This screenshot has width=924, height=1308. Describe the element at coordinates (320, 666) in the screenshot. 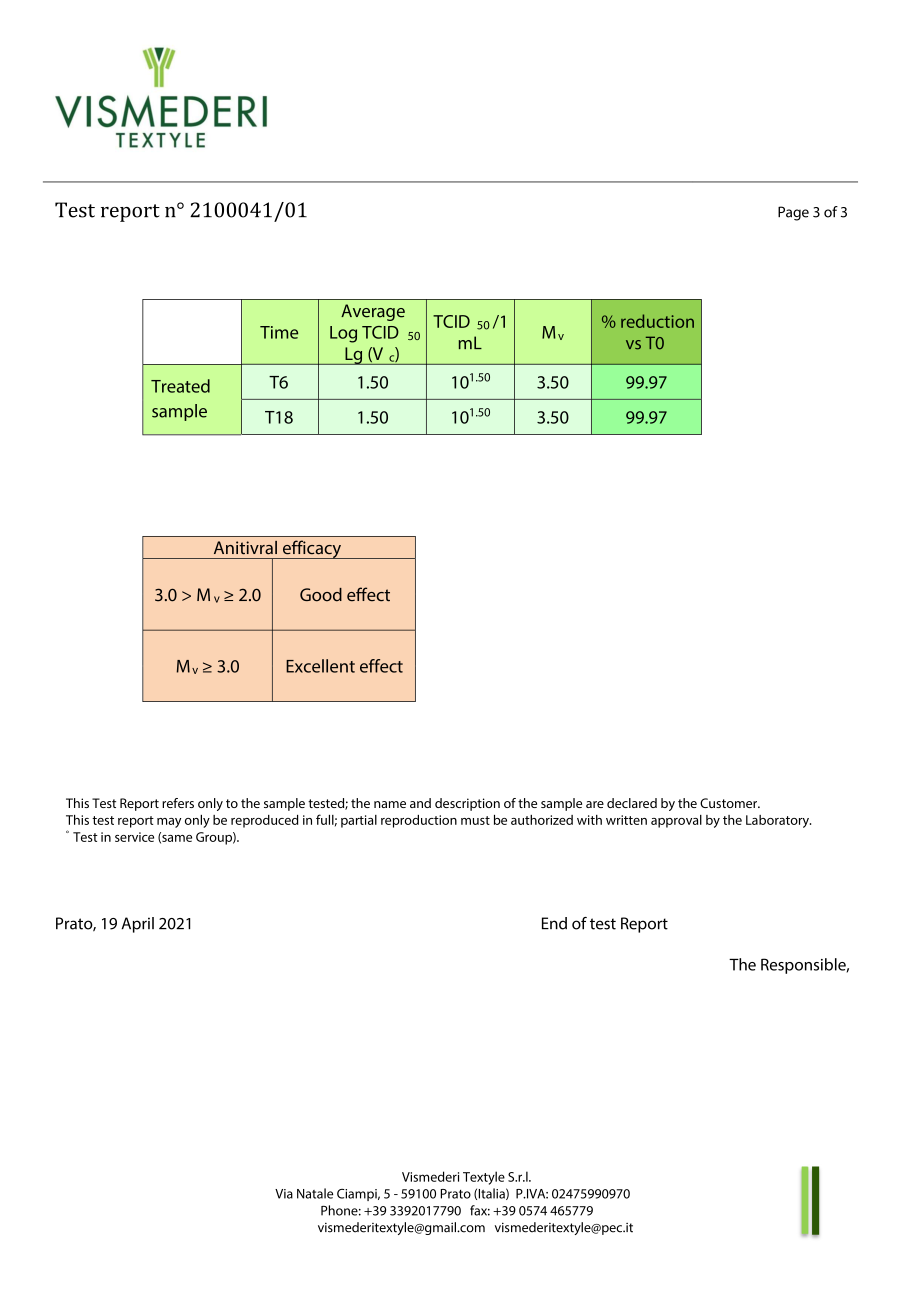

I see `Excellent` at that location.
